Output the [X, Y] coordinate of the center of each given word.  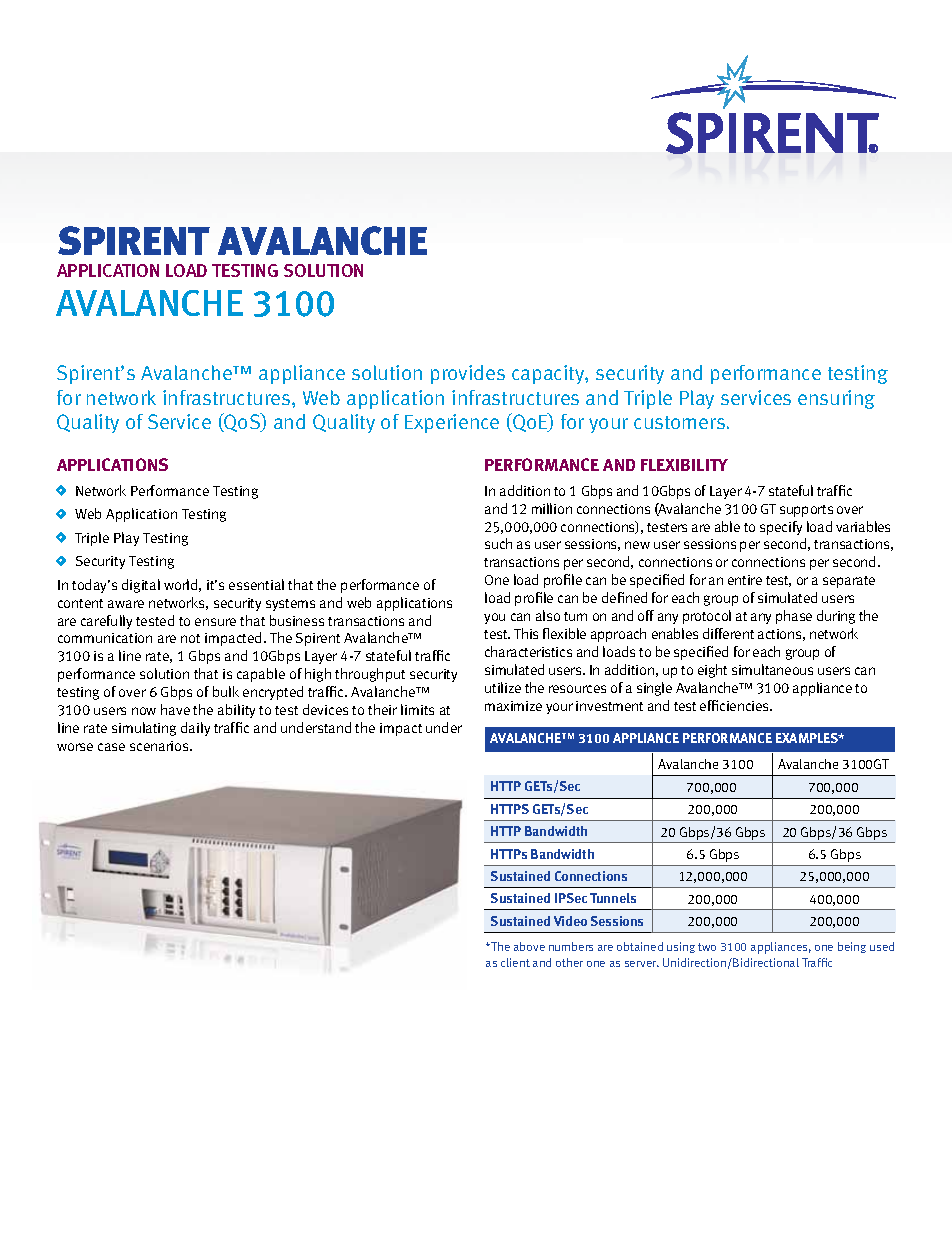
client [515, 962]
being [852, 947]
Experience [452, 423]
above [529, 946]
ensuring [836, 399]
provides [468, 374]
